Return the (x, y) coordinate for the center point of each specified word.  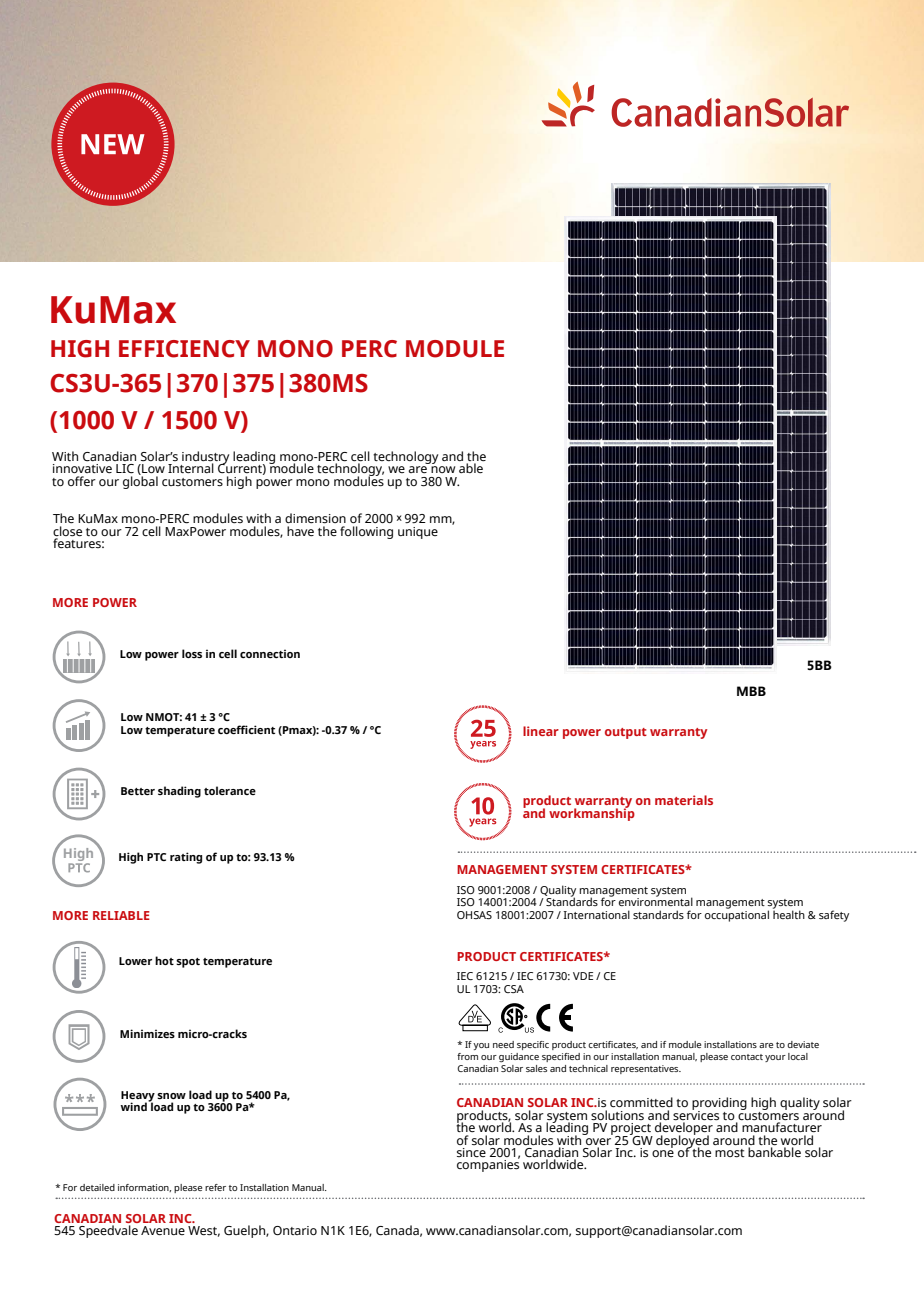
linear (541, 731)
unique (418, 533)
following (366, 532)
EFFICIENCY (184, 349)
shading (179, 792)
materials (684, 800)
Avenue (163, 1230)
